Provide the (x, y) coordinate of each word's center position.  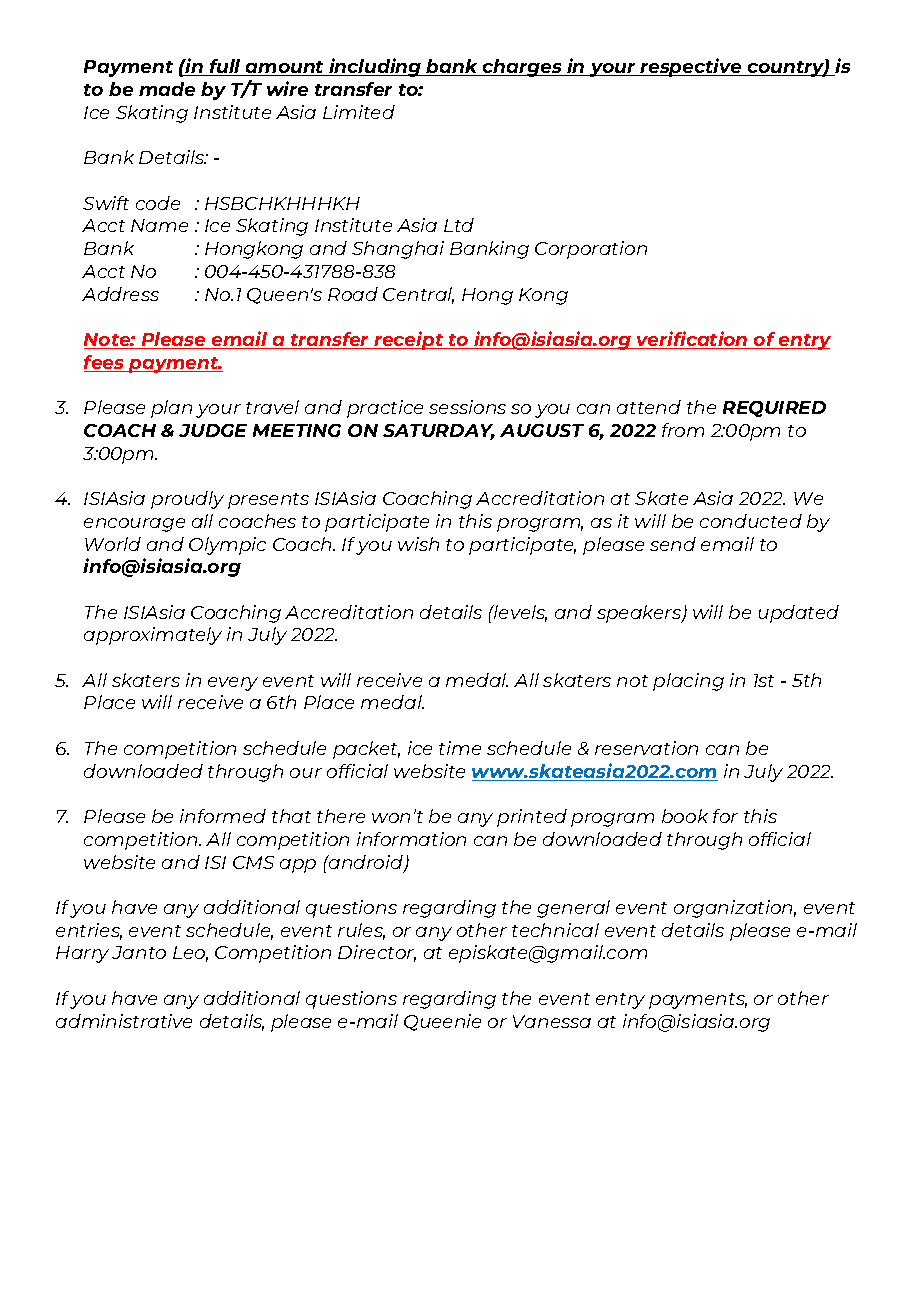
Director (377, 953)
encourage (134, 525)
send (673, 544)
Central (418, 295)
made (167, 89)
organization (735, 909)
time (460, 748)
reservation (646, 748)
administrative (124, 1021)
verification (692, 340)
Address (120, 294)
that (291, 816)
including (375, 67)
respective (691, 67)
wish (418, 544)
